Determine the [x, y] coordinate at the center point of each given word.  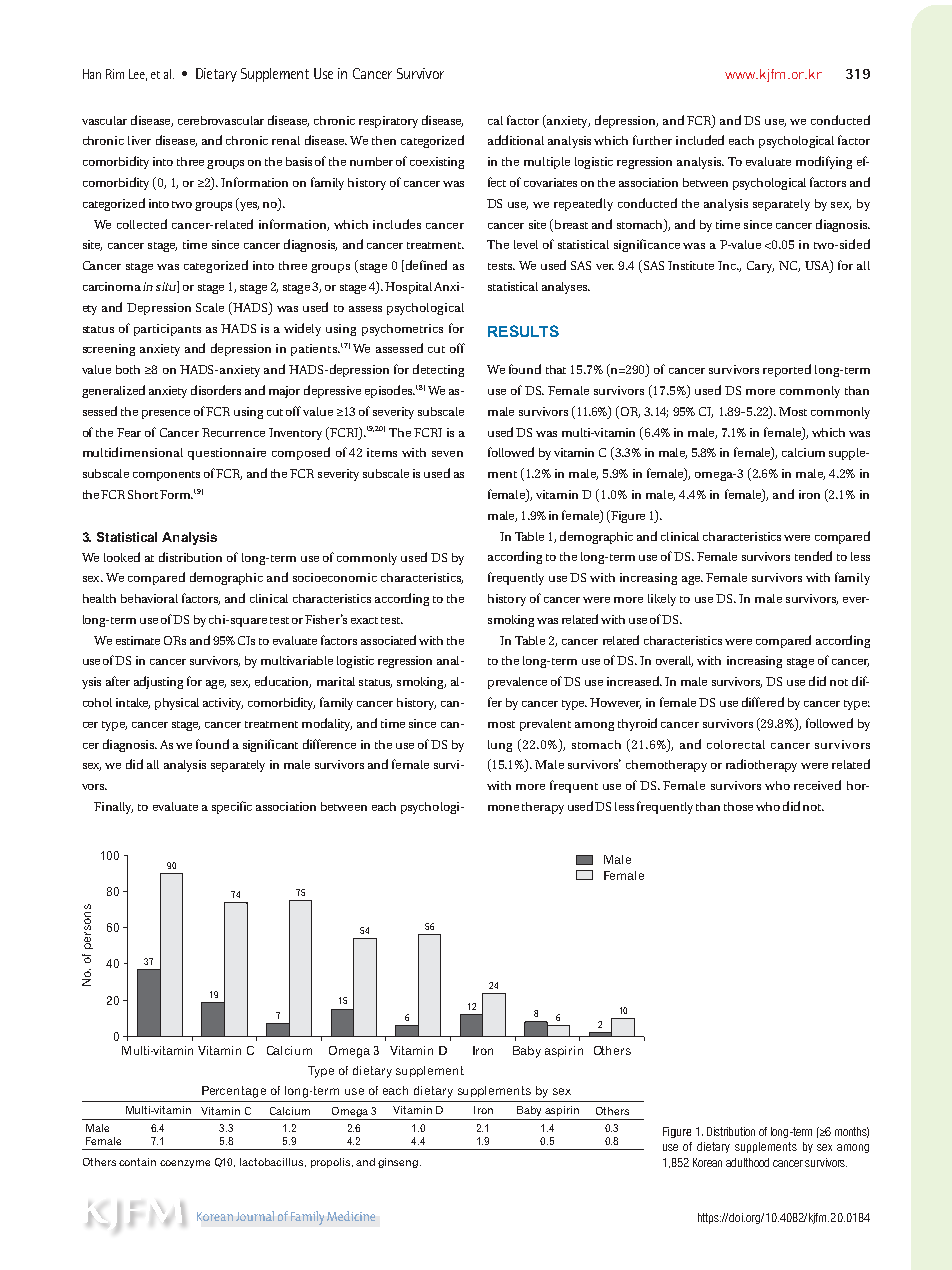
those [738, 806]
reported [787, 370]
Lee [138, 75]
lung [500, 746]
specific [232, 807]
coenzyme [185, 1164]
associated [388, 640]
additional [516, 140]
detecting [438, 370]
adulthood [747, 1162]
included [700, 140]
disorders [216, 390]
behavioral [149, 598]
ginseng [398, 1163]
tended [813, 556]
